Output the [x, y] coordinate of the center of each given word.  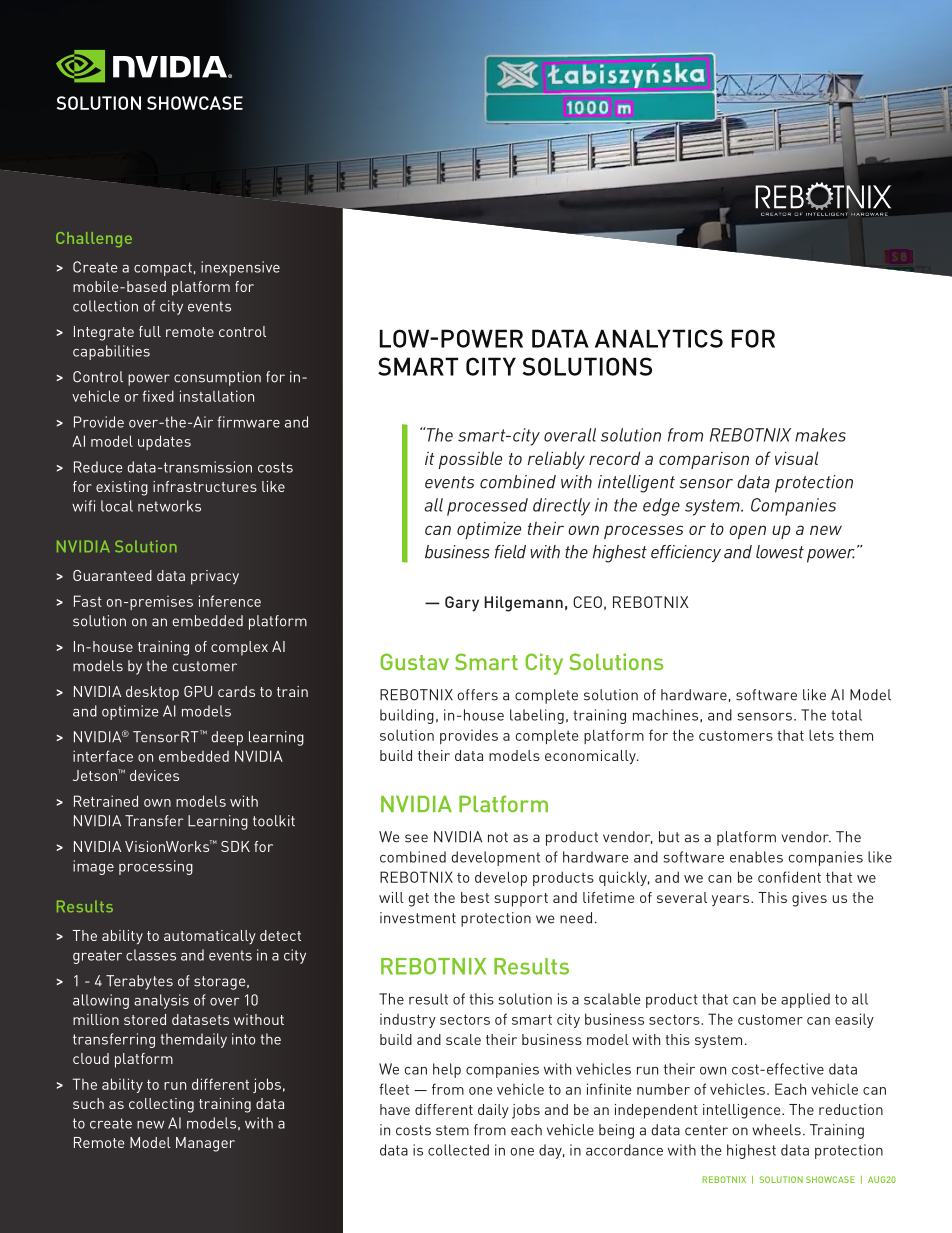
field [510, 552]
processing [156, 867]
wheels [776, 1130]
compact [163, 269]
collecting [161, 1105]
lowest [780, 552]
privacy [215, 577]
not [498, 837]
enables [756, 857]
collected [458, 1150]
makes [820, 435]
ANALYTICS [659, 338]
